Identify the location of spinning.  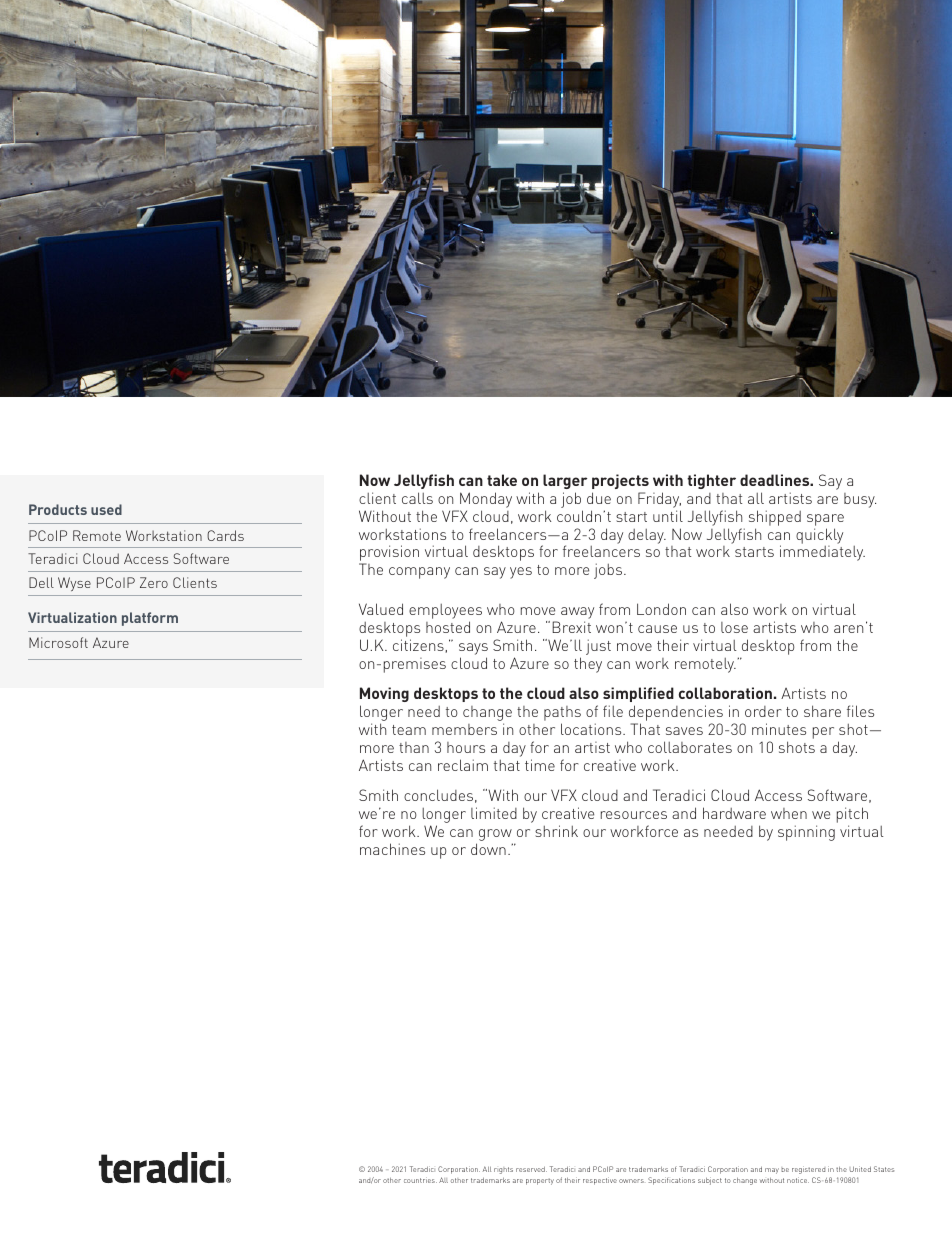
(806, 833).
